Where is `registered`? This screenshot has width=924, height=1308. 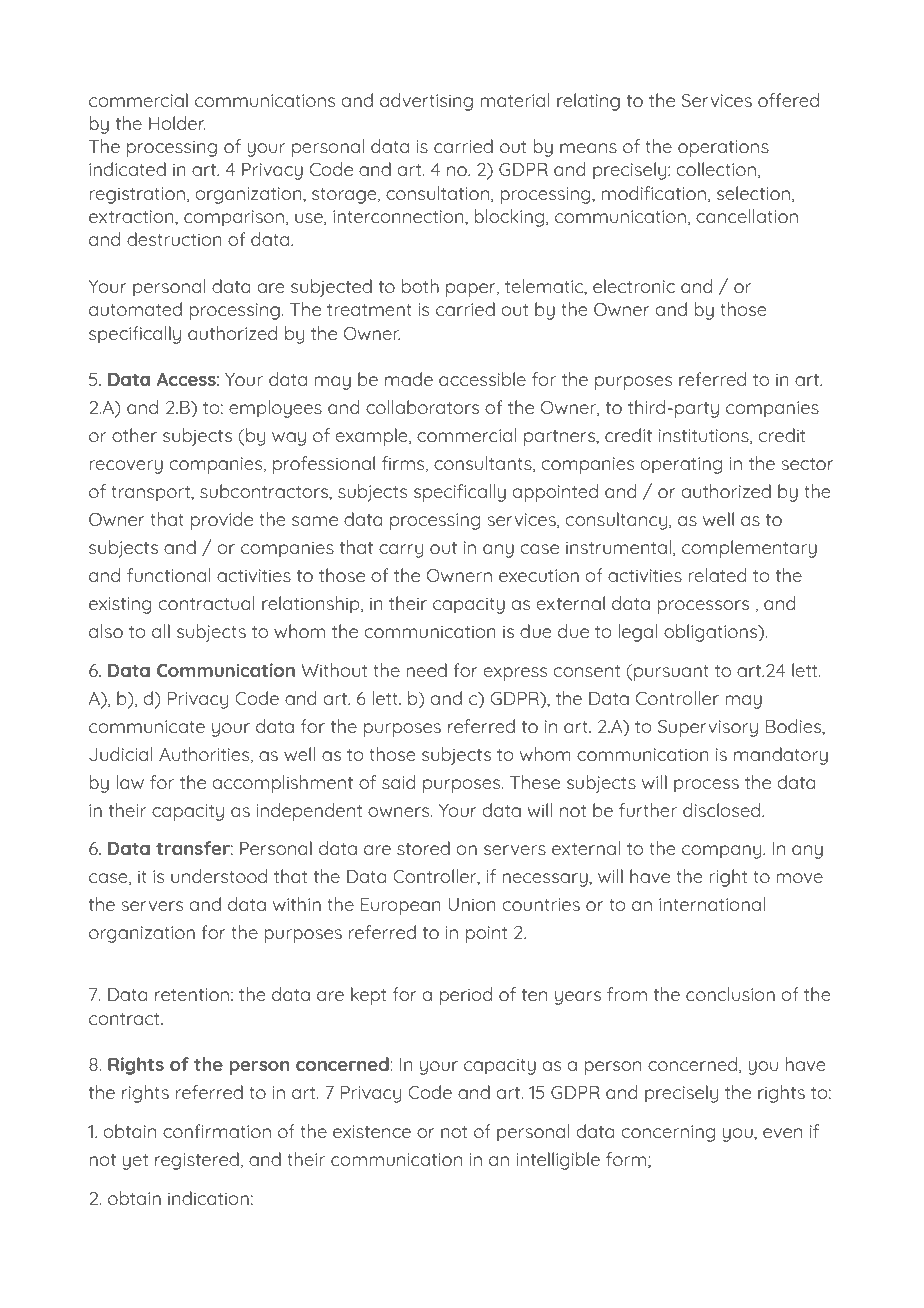
registered is located at coordinates (197, 1161).
